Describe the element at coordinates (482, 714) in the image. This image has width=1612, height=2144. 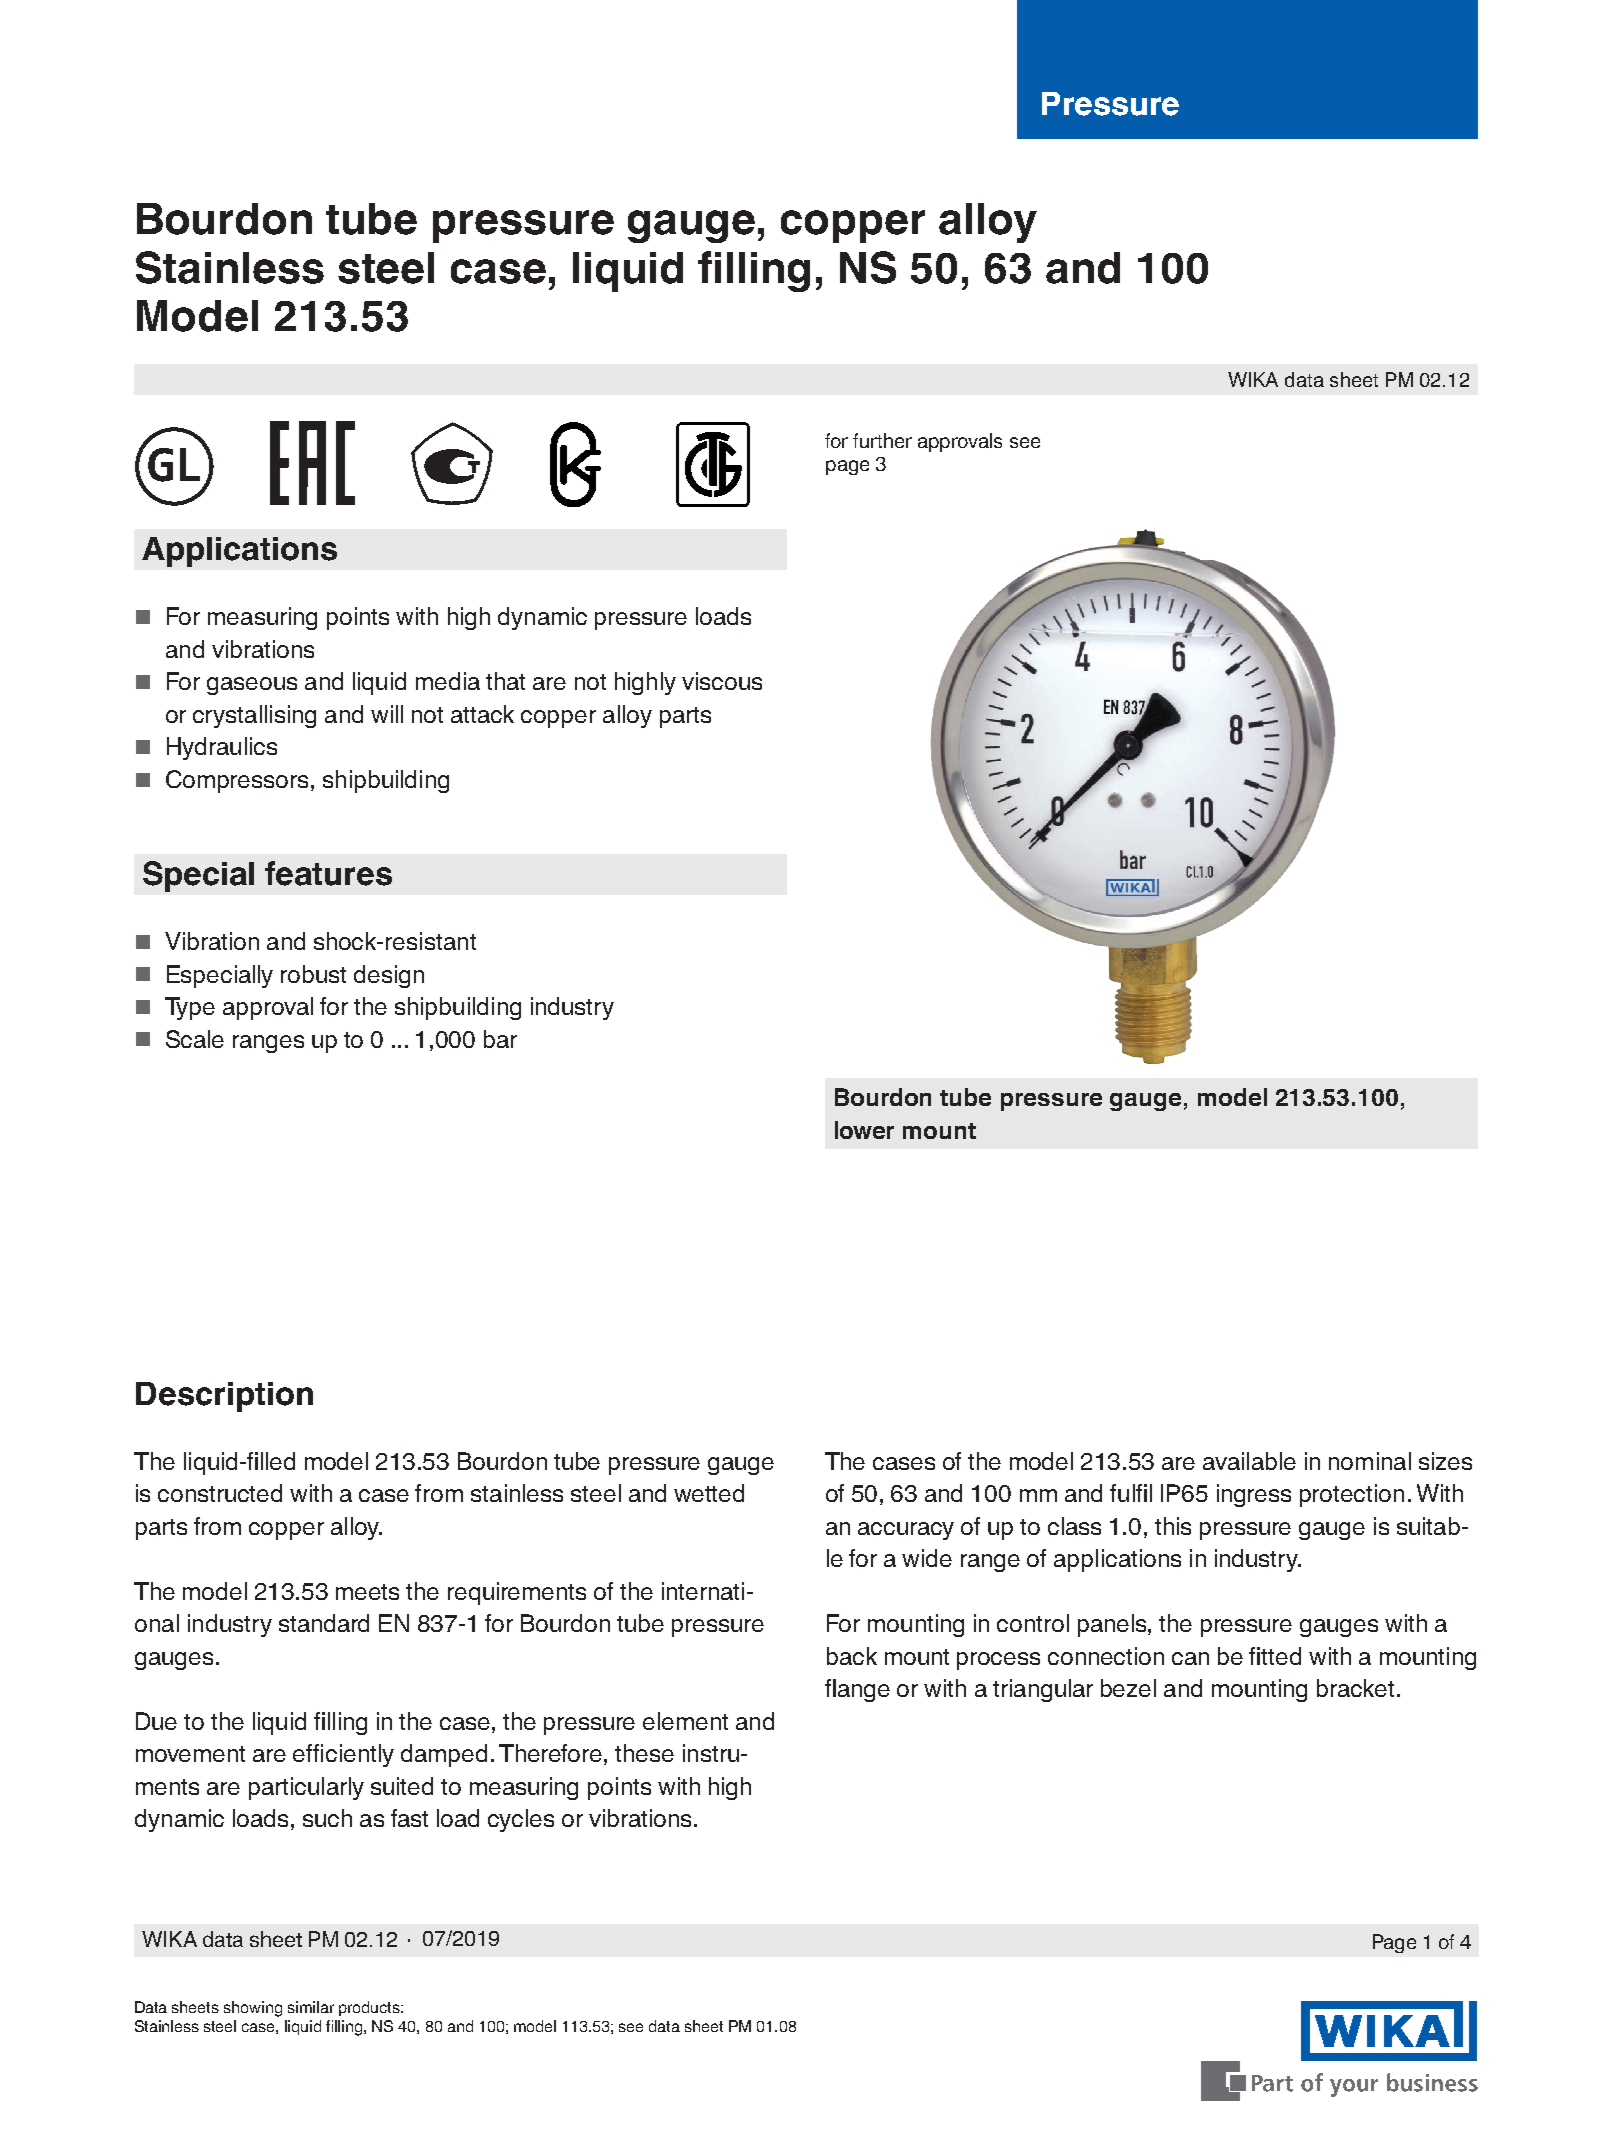
I see `attack` at that location.
